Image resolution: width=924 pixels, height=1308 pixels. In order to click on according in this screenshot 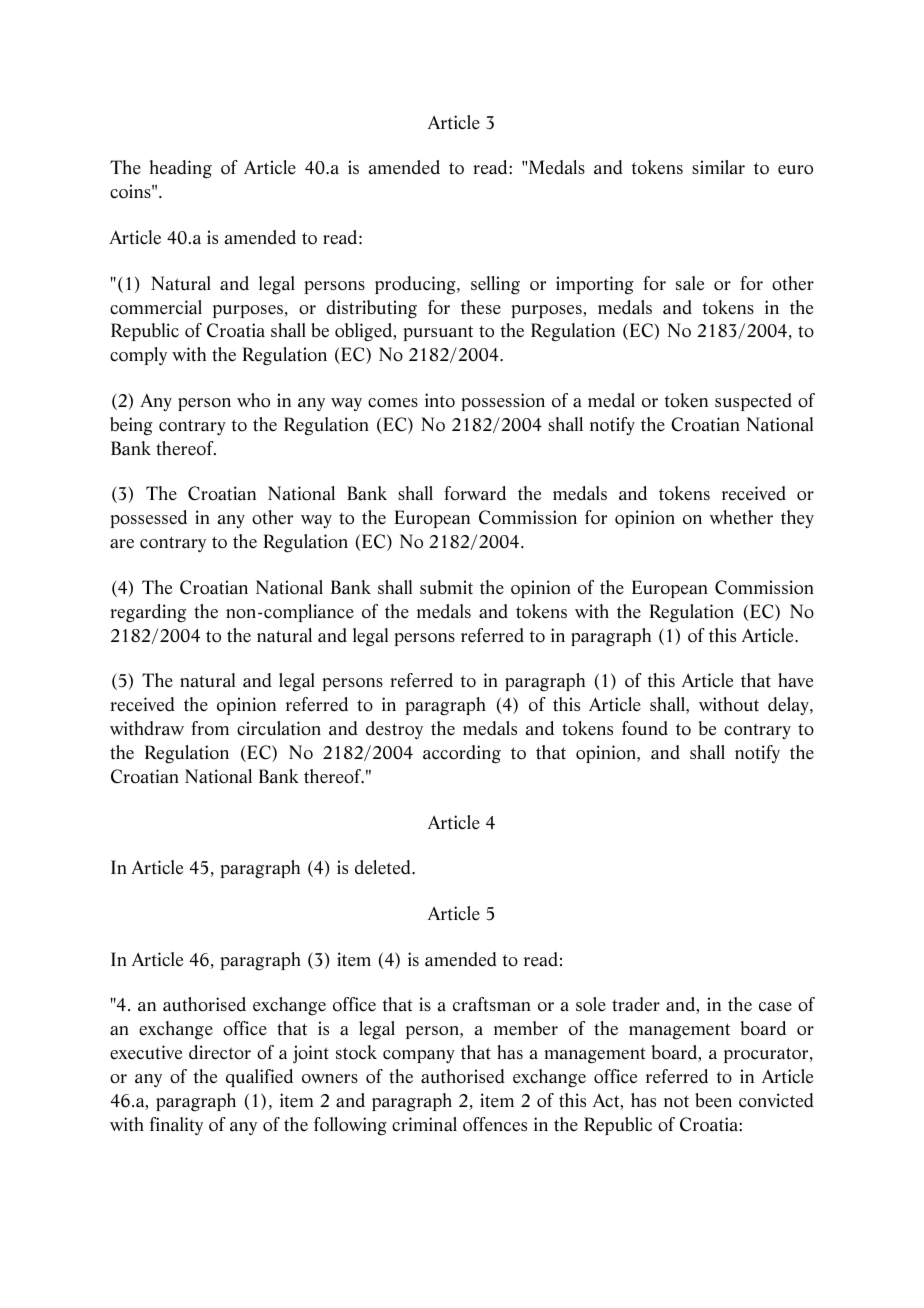, I will do `click(462, 754)`.
